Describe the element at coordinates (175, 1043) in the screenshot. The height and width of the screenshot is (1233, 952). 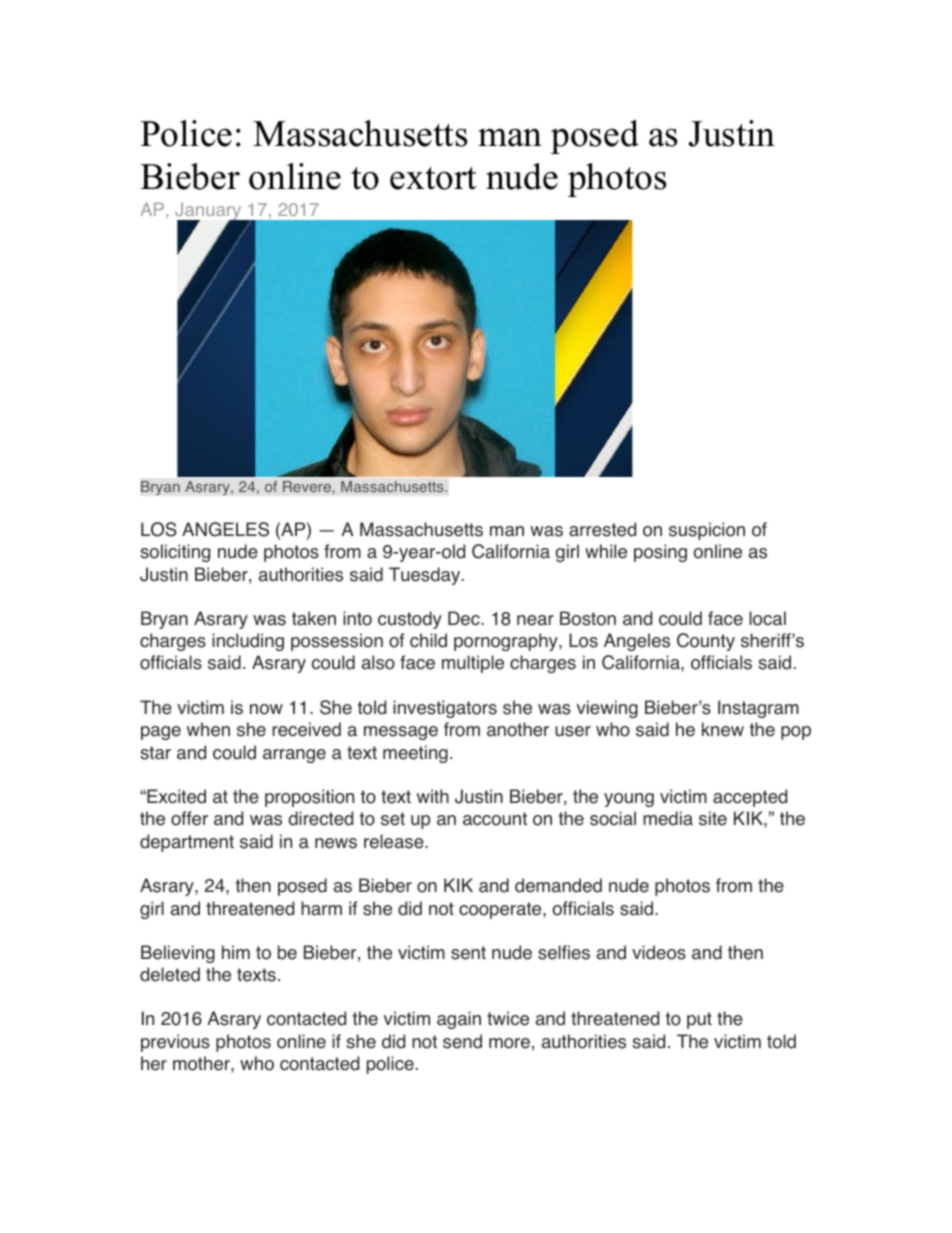
I see `previous` at that location.
